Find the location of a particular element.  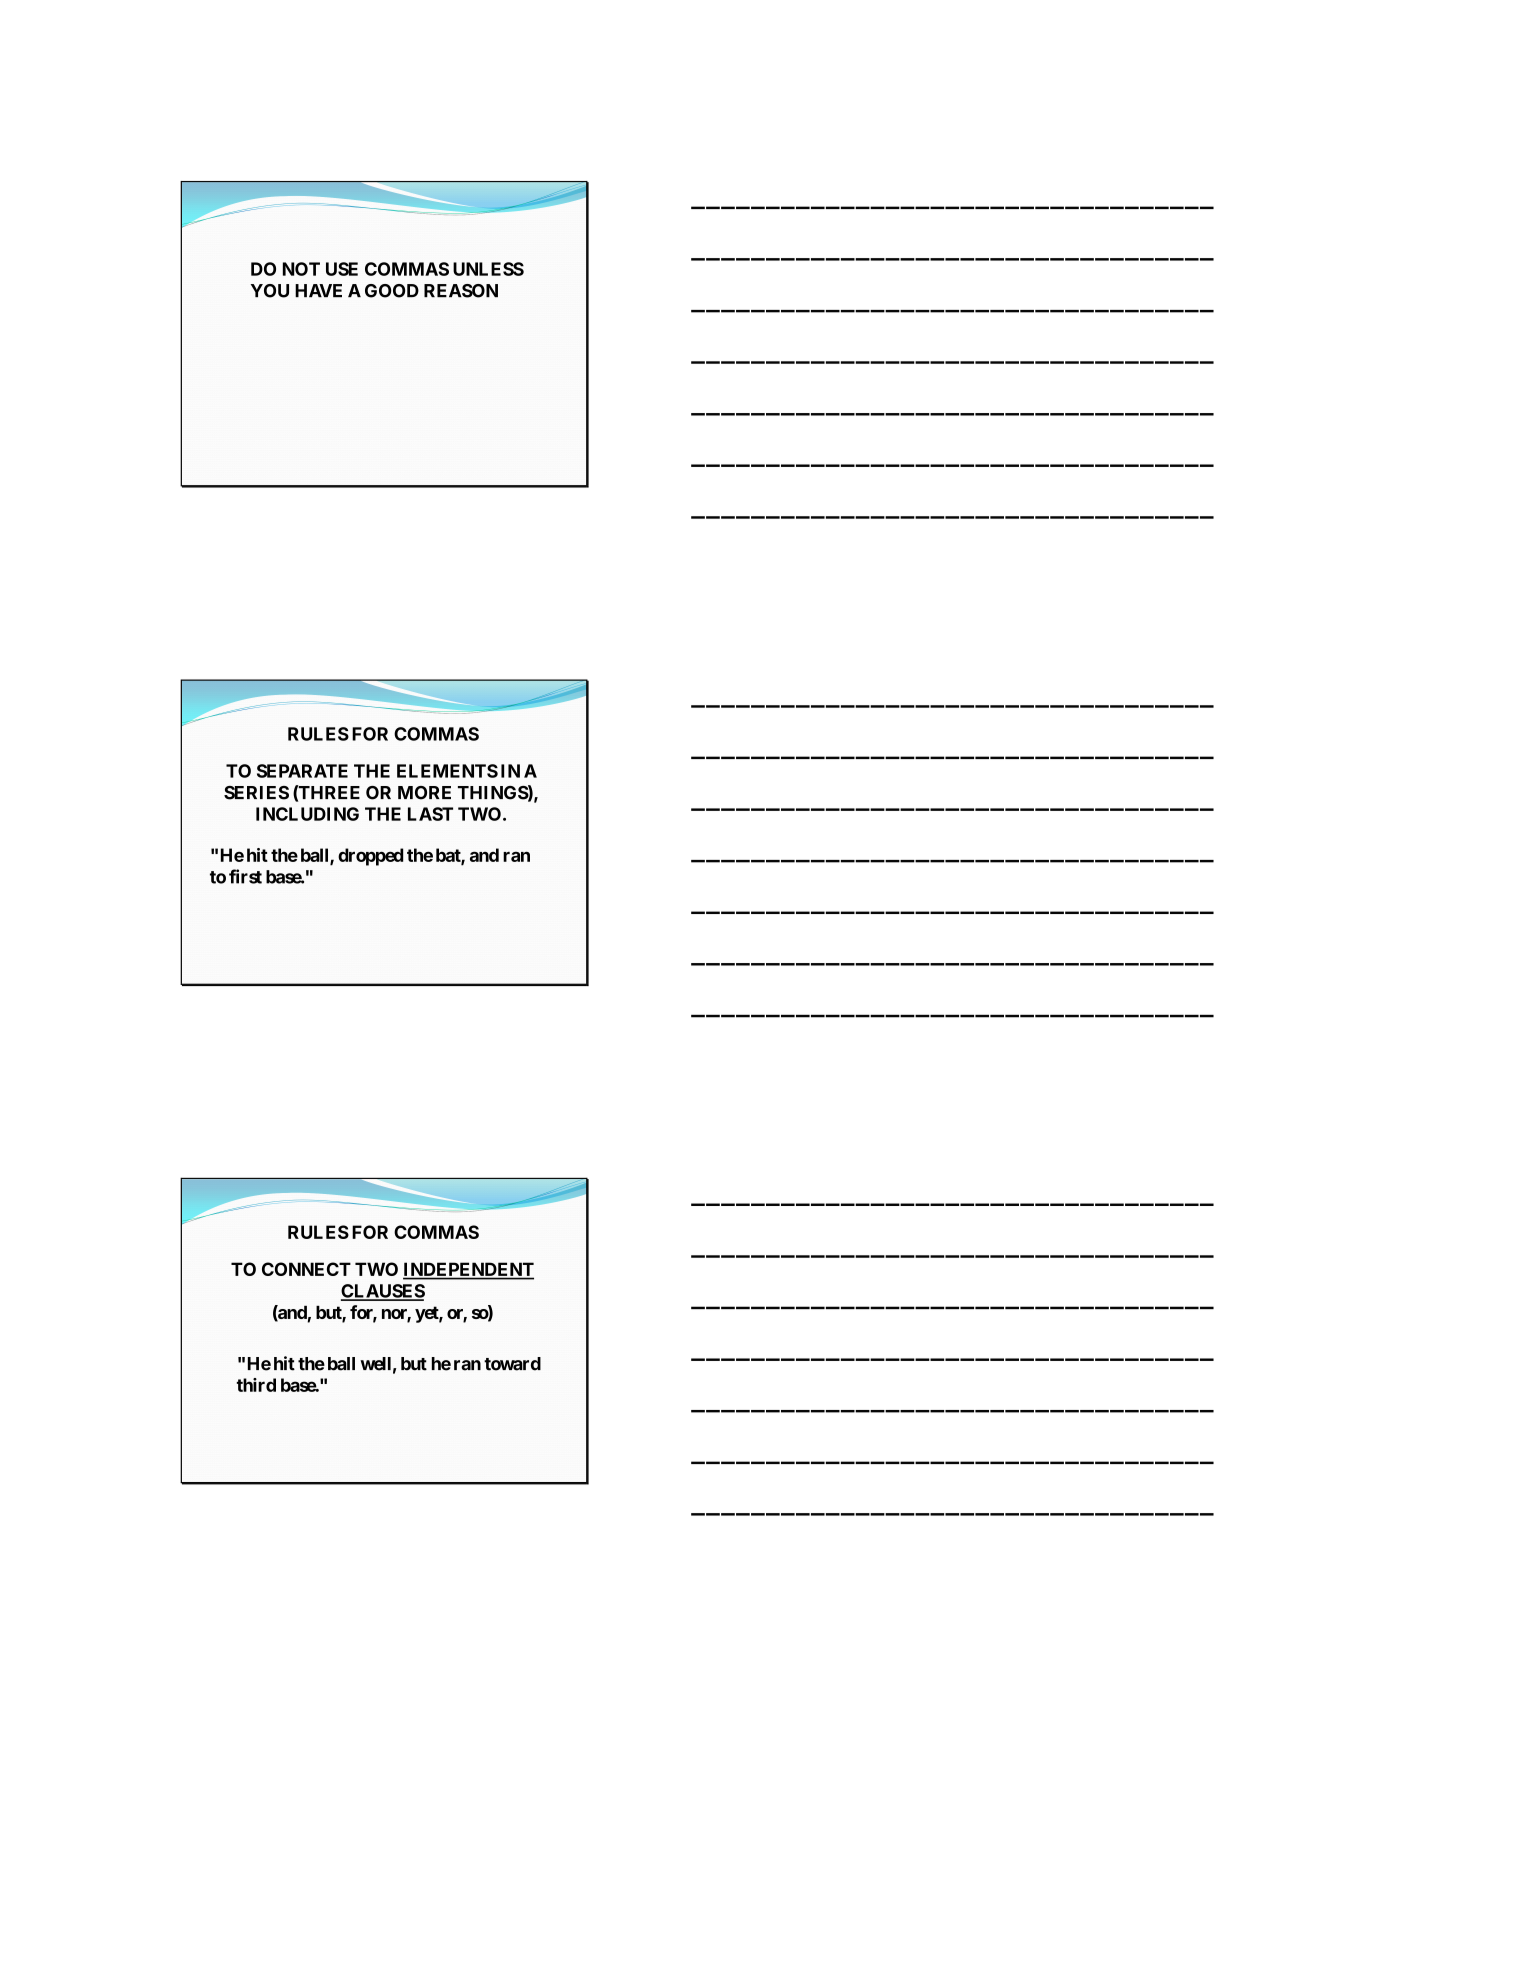

CLAUSES is located at coordinates (383, 1292).
